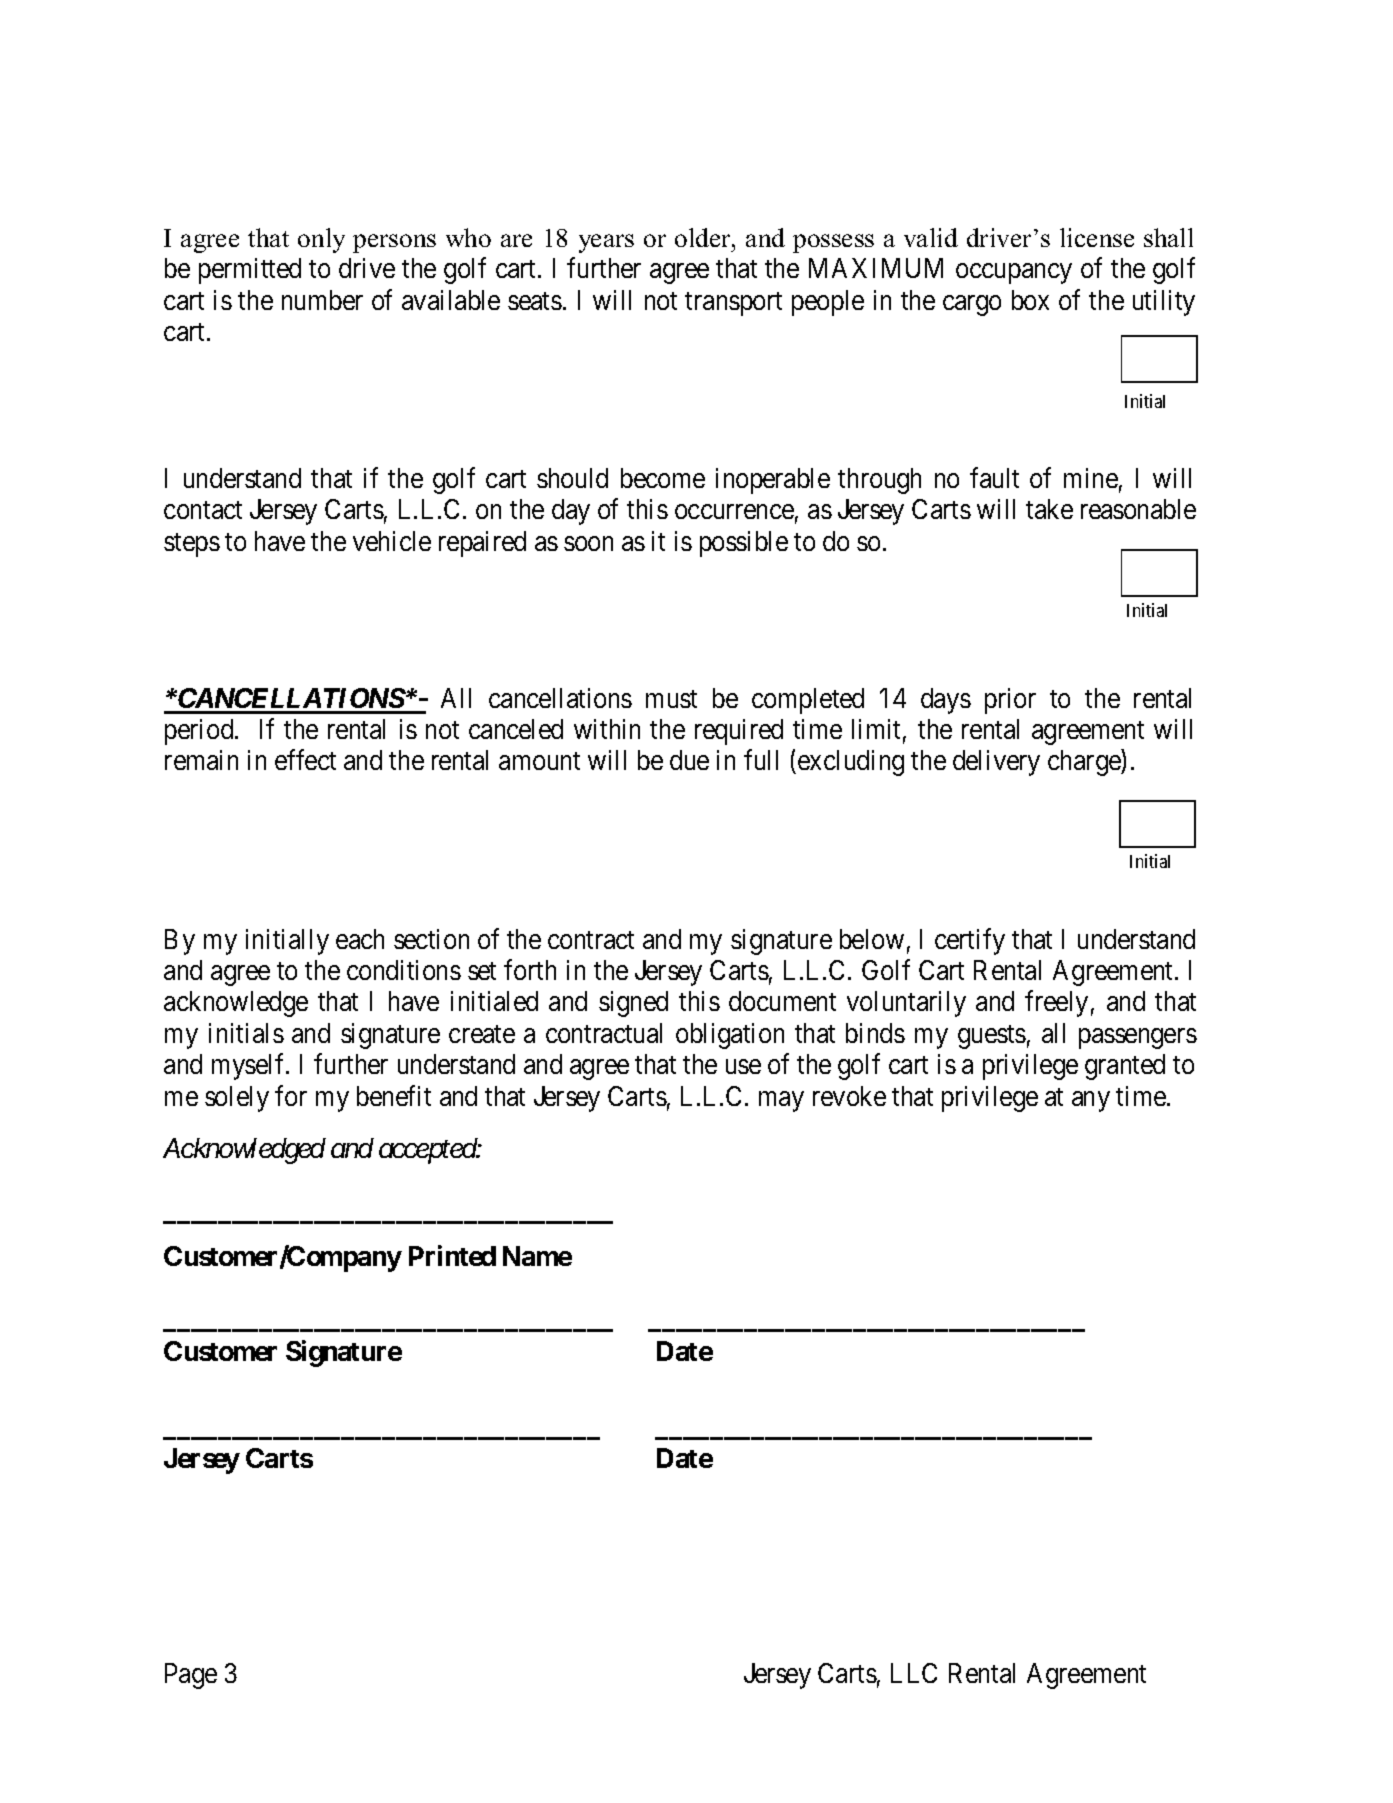 Image resolution: width=1393 pixels, height=1803 pixels. What do you see at coordinates (1030, 300) in the screenshot?
I see `box` at bounding box center [1030, 300].
